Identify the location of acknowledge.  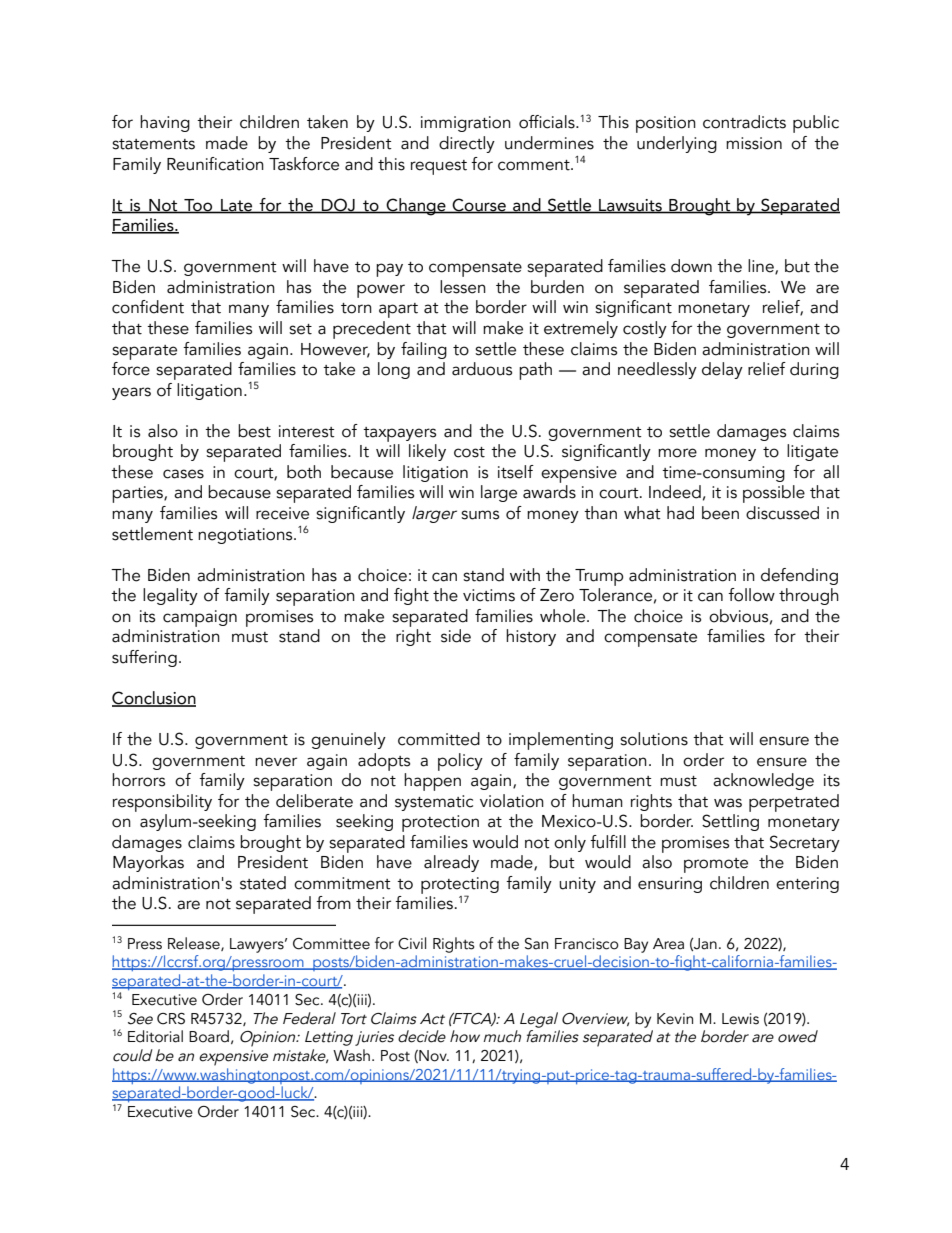
(763, 781).
